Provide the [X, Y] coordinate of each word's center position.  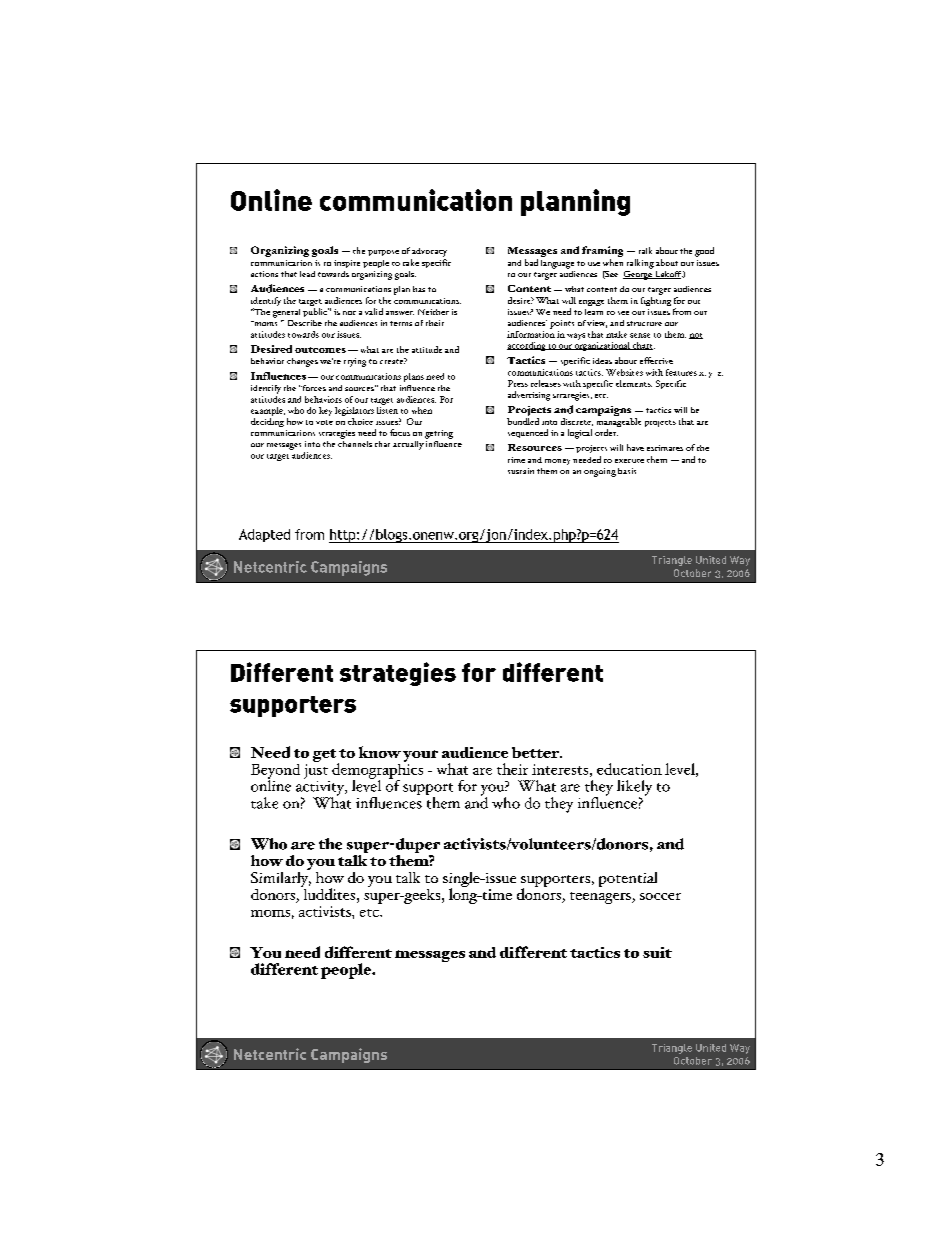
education [629, 769]
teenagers [601, 898]
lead [307, 274]
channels [355, 442]
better [536, 752]
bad [531, 262]
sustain [521, 471]
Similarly [281, 879]
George [638, 274]
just [316, 771]
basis [627, 471]
